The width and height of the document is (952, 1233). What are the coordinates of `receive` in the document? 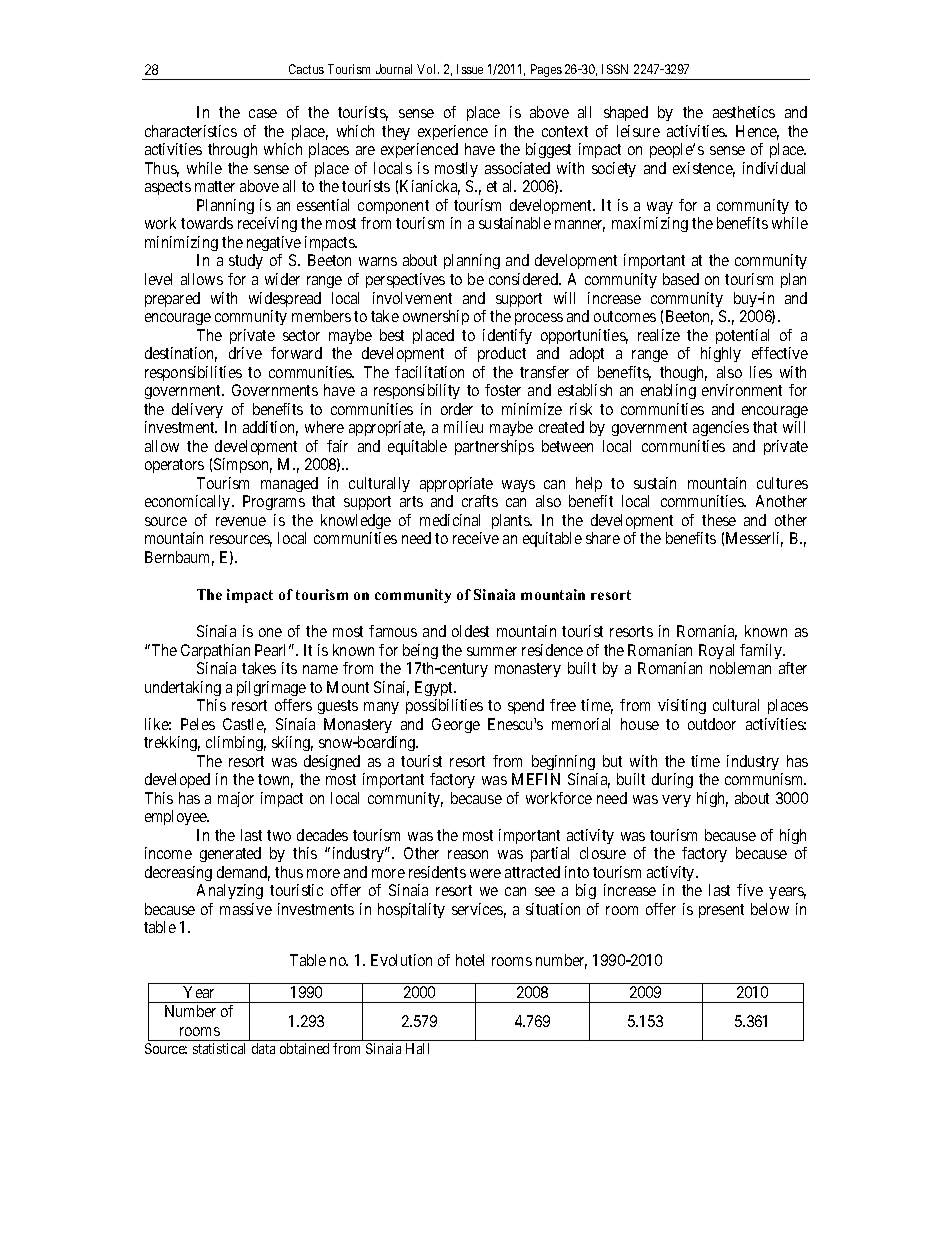 It's located at (476, 538).
